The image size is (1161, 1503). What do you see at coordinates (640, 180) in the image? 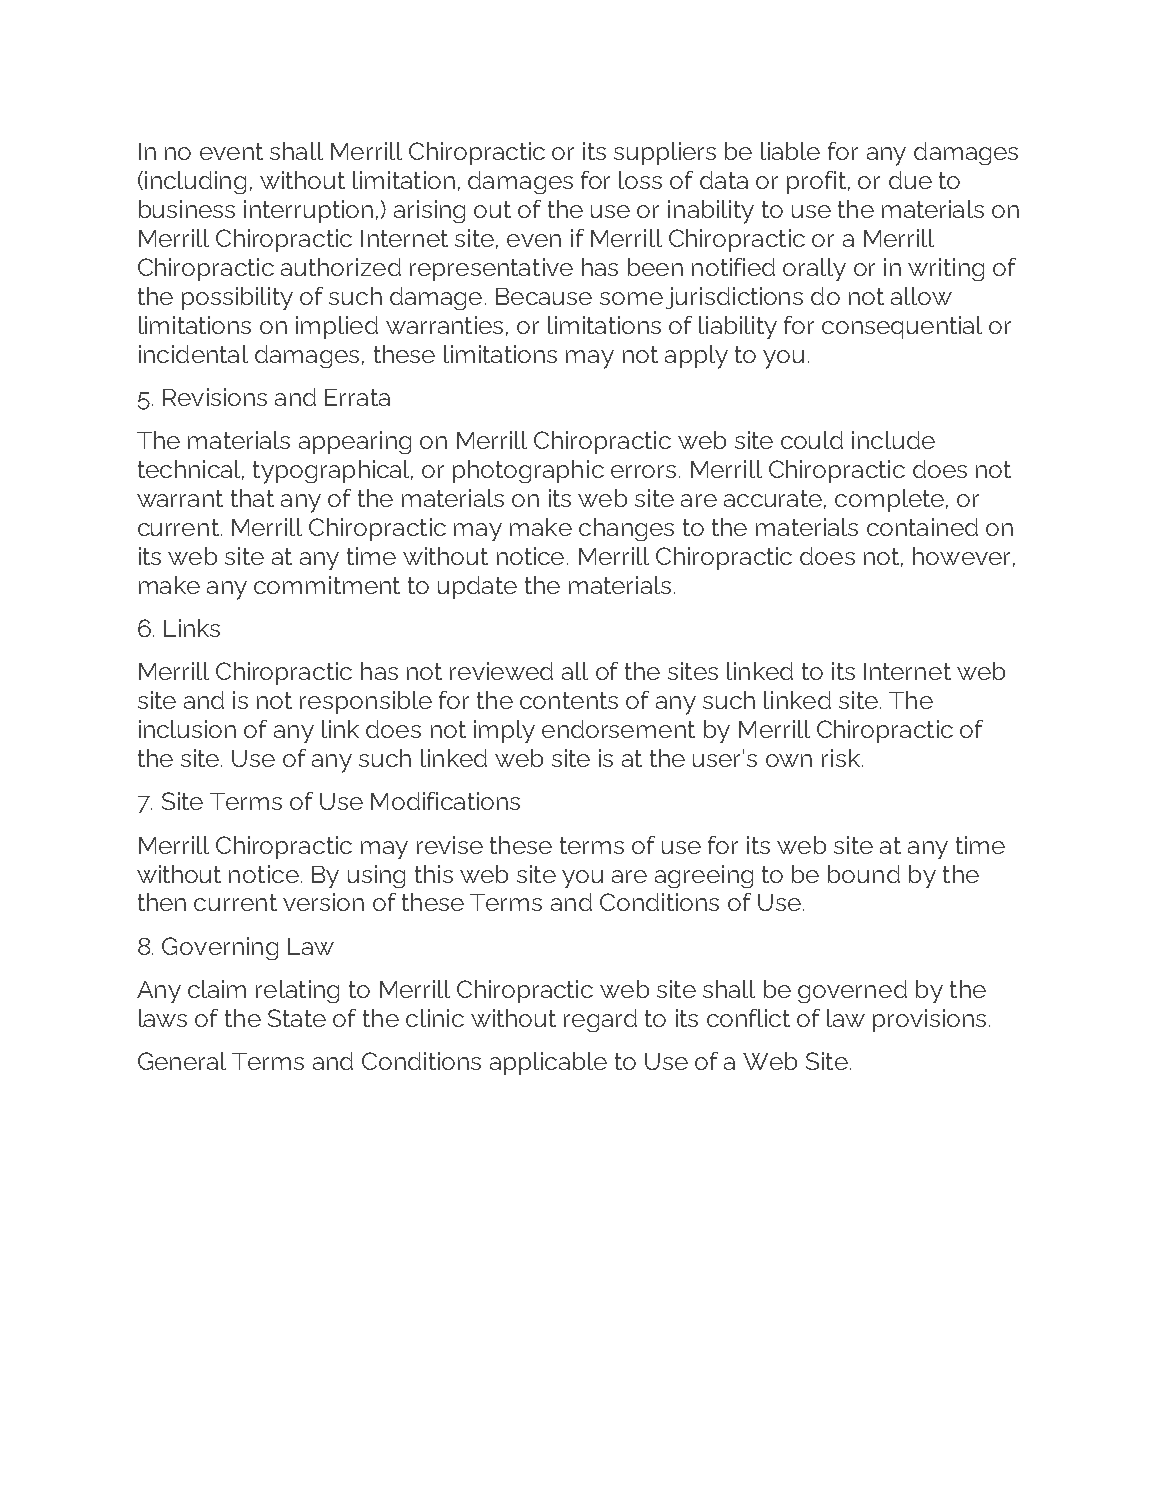
I see `loss` at bounding box center [640, 180].
